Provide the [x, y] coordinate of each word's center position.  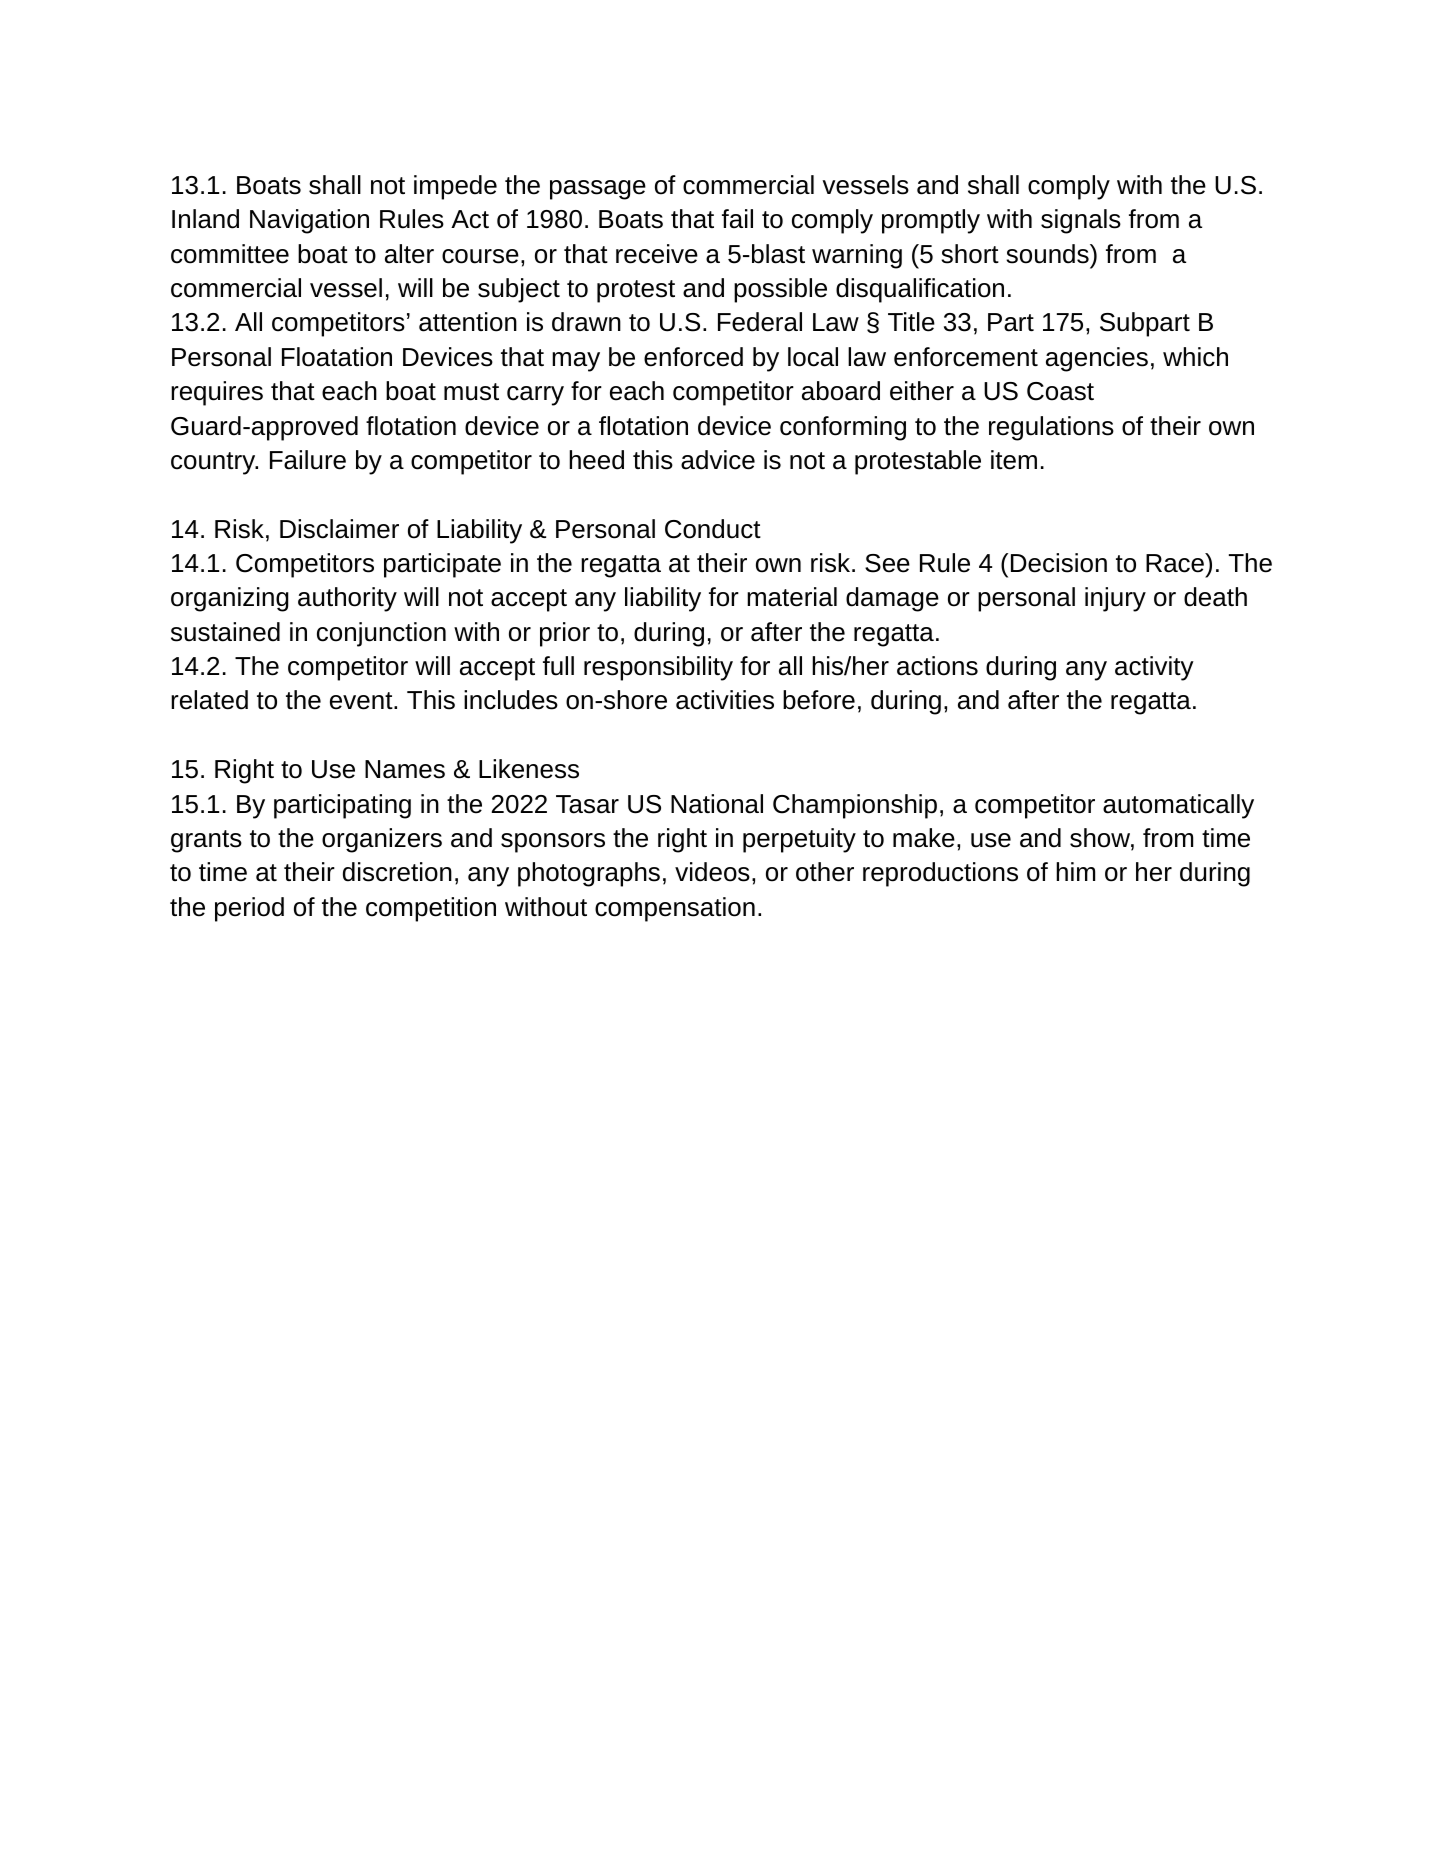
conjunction [381, 634]
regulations [1051, 428]
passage [598, 190]
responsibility [658, 668]
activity [1154, 668]
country [214, 463]
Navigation [309, 221]
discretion [397, 872]
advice [718, 460]
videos [712, 872]
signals [1081, 221]
